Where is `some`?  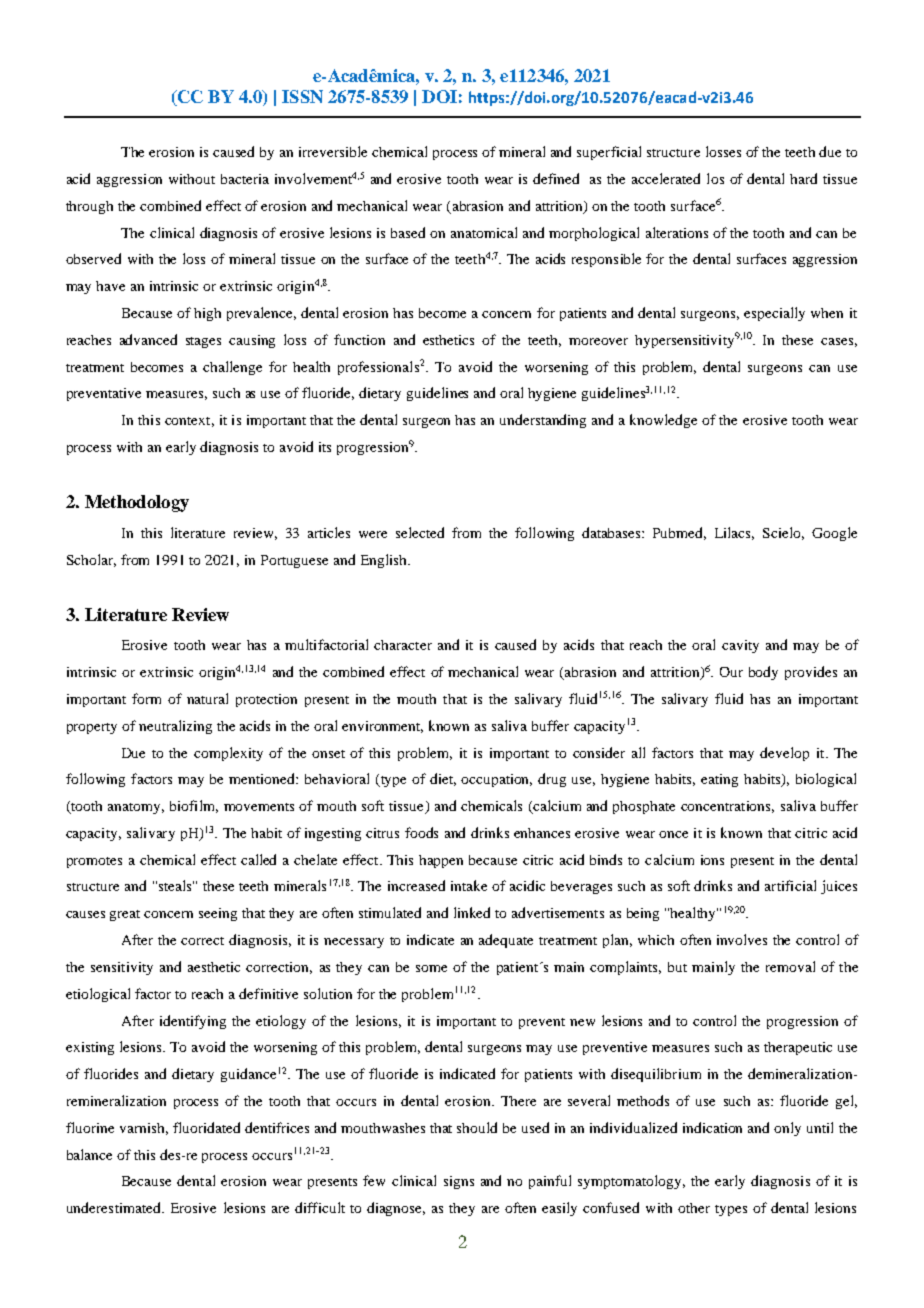 some is located at coordinates (431, 968).
